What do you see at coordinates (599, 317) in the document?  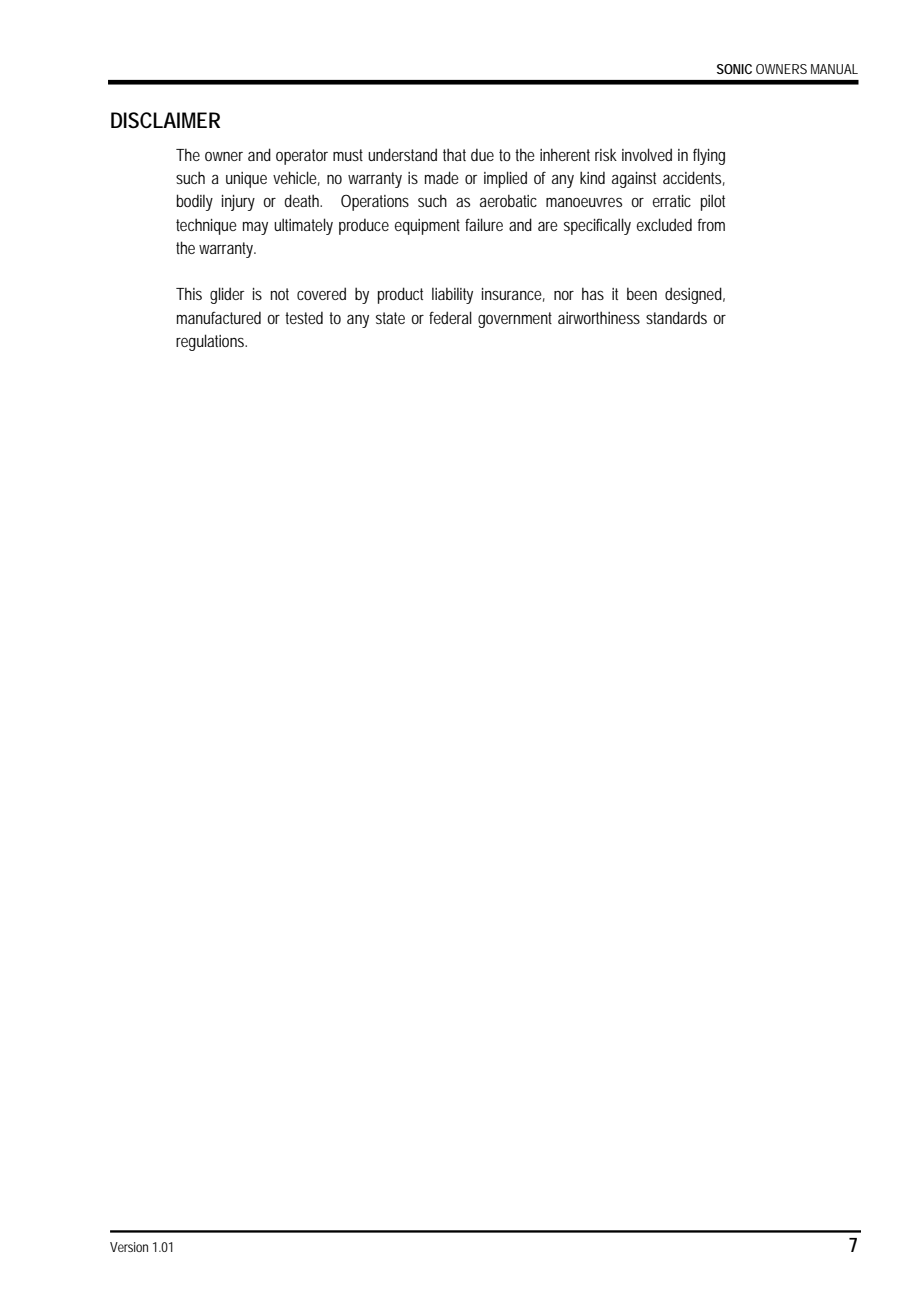 I see `airworthiness` at bounding box center [599, 317].
